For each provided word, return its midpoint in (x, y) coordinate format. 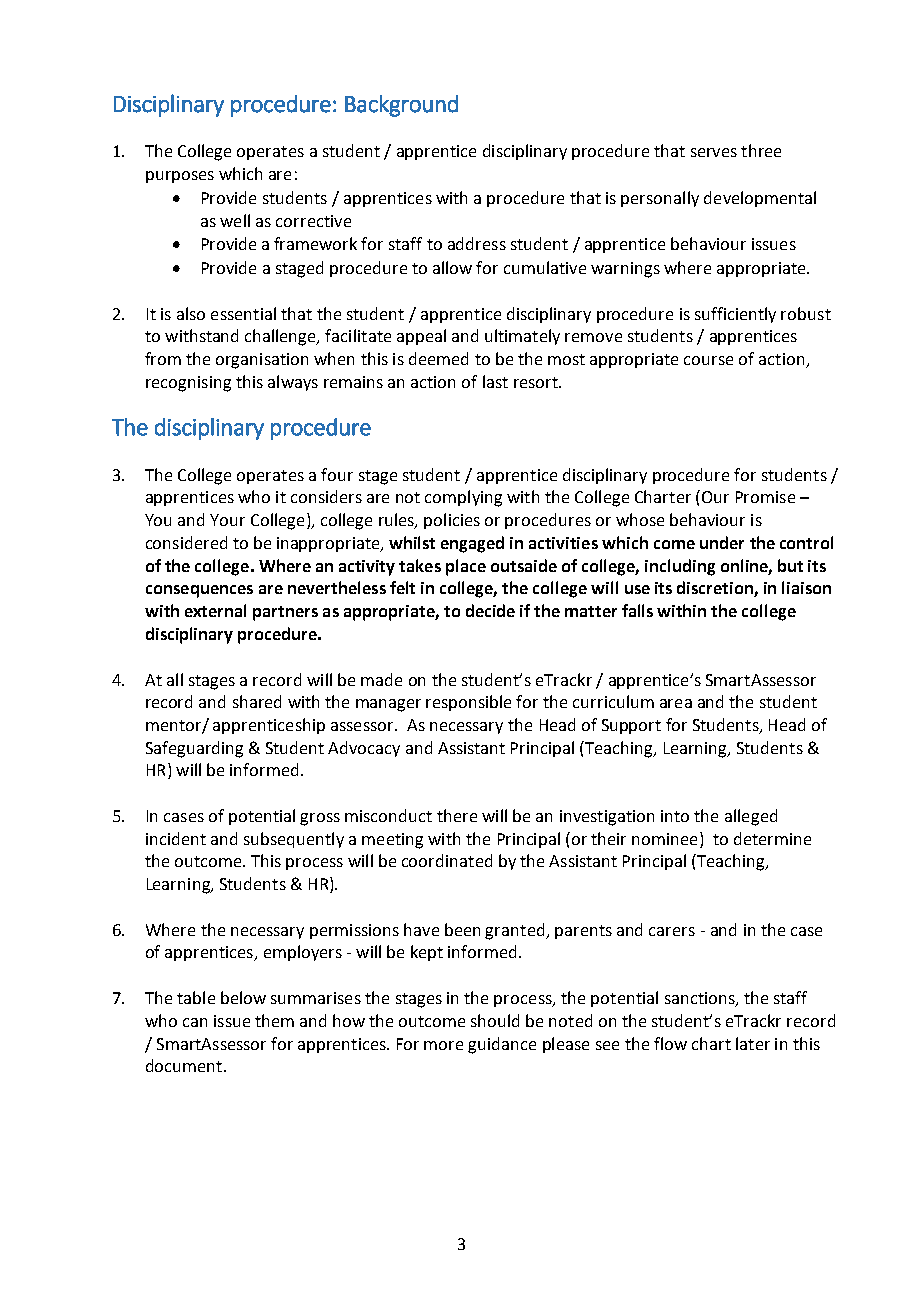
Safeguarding (194, 749)
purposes (180, 177)
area (676, 703)
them (274, 1020)
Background (401, 106)
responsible (468, 703)
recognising (188, 384)
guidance (502, 1045)
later (753, 1043)
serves (714, 152)
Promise (765, 497)
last (495, 381)
